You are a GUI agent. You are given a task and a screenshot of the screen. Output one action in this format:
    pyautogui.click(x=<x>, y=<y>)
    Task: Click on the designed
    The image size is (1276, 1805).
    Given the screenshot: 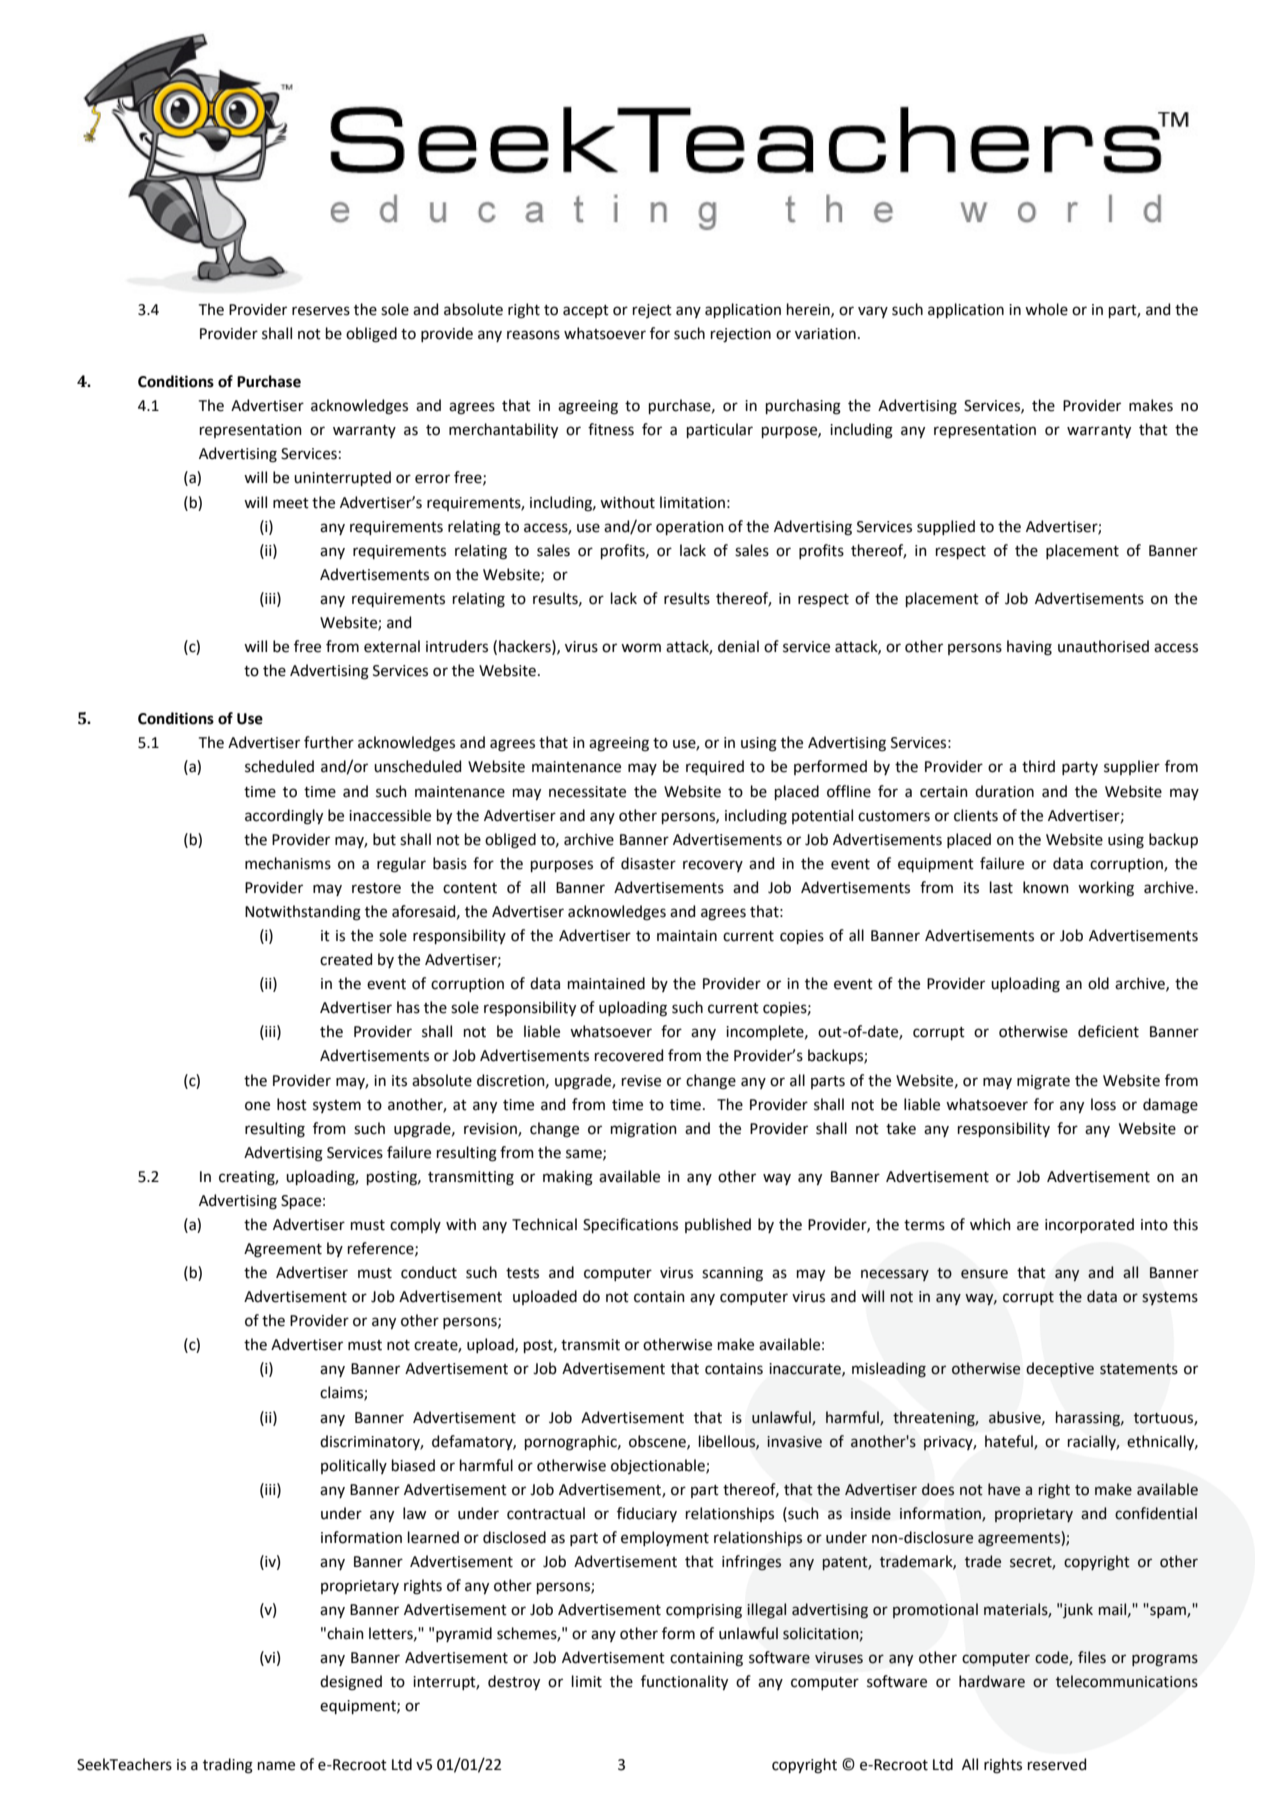 What is the action you would take?
    pyautogui.click(x=351, y=1683)
